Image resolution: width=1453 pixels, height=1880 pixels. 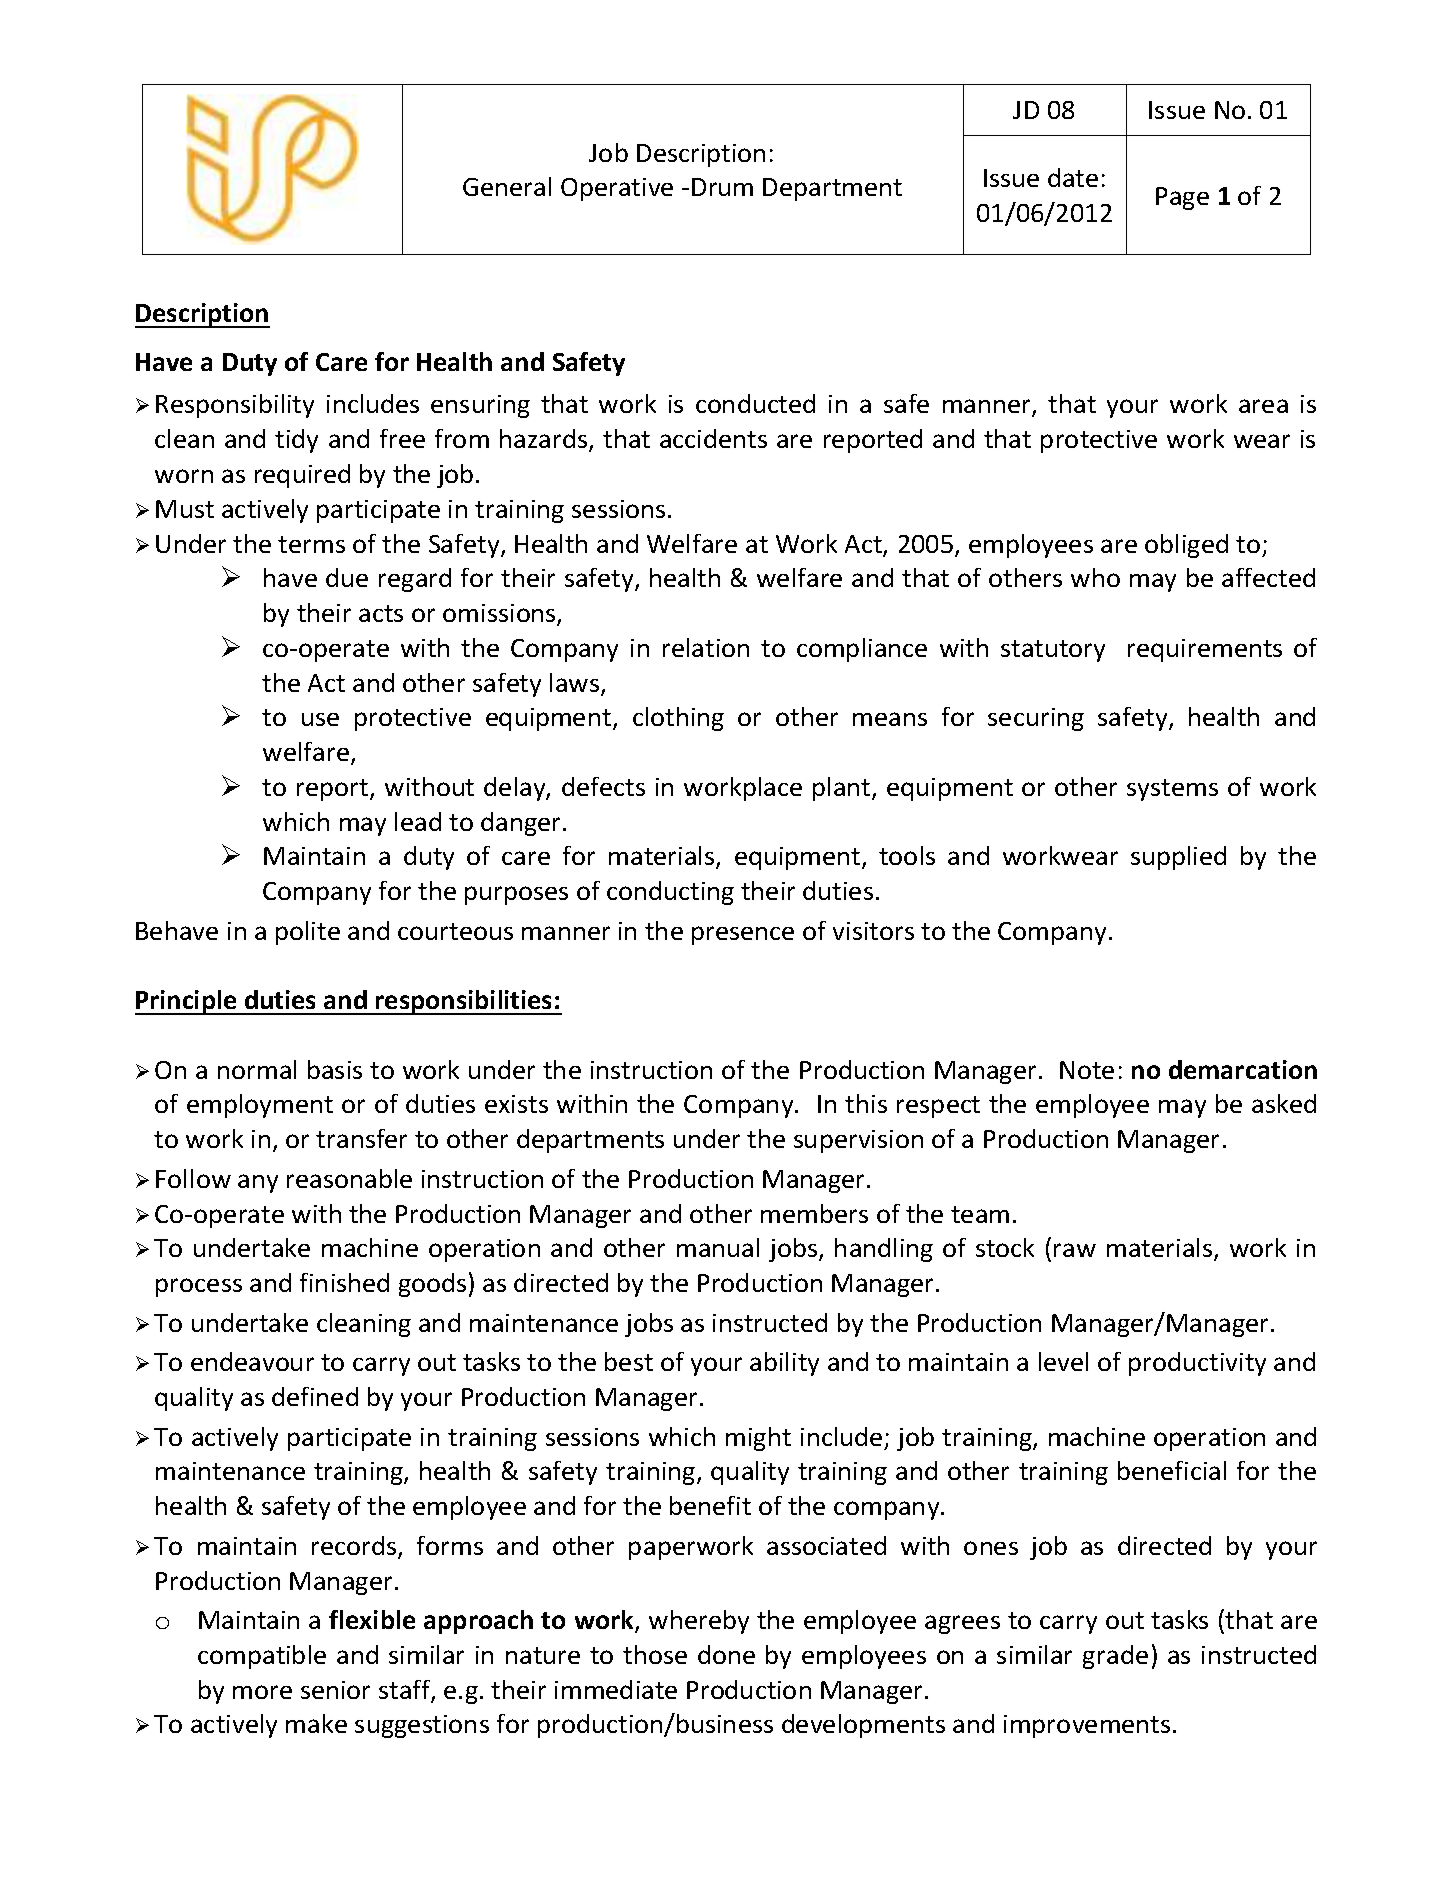 I want to click on Drum, so click(x=722, y=187).
